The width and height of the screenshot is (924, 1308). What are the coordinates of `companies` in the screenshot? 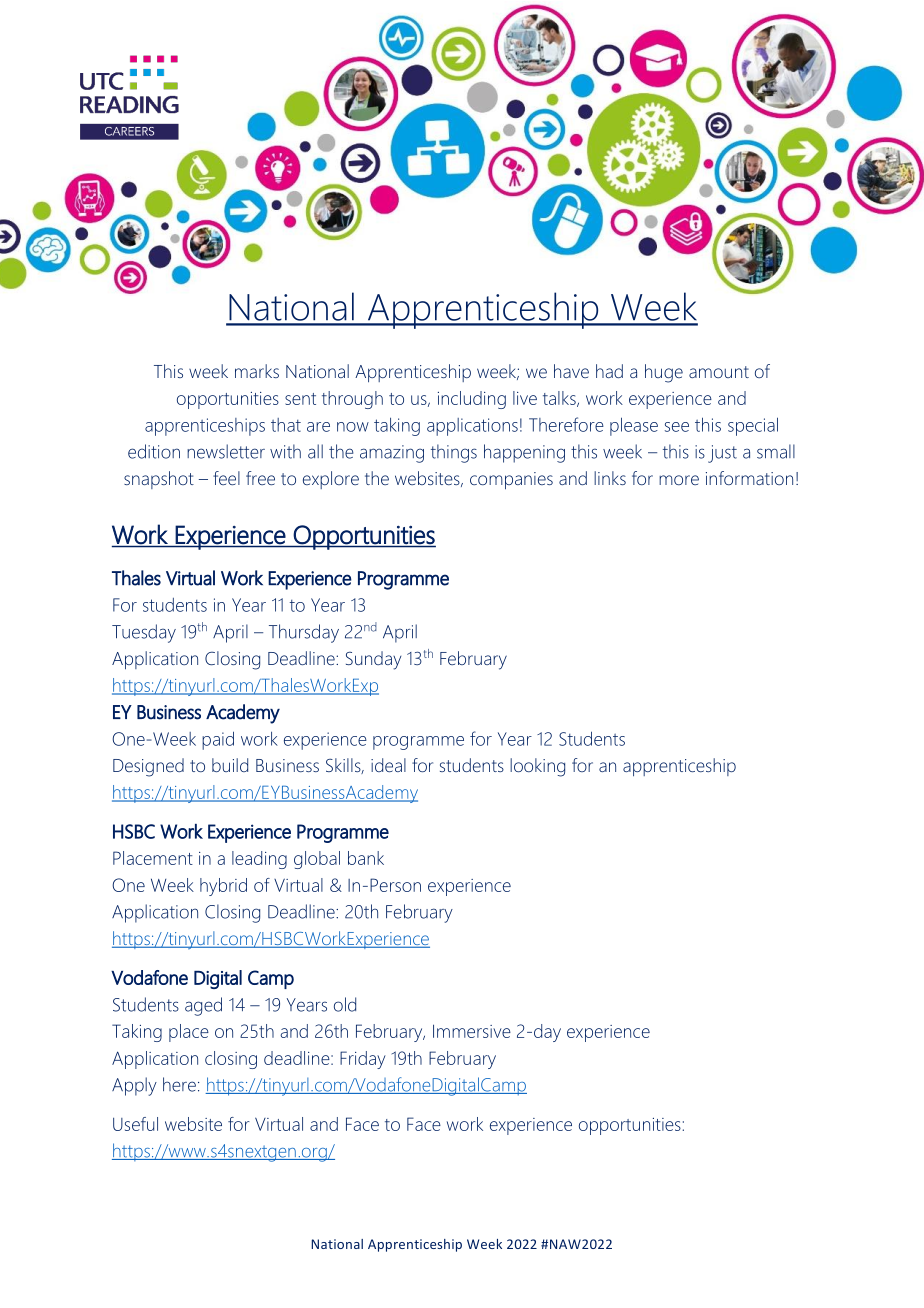 It's located at (511, 481).
